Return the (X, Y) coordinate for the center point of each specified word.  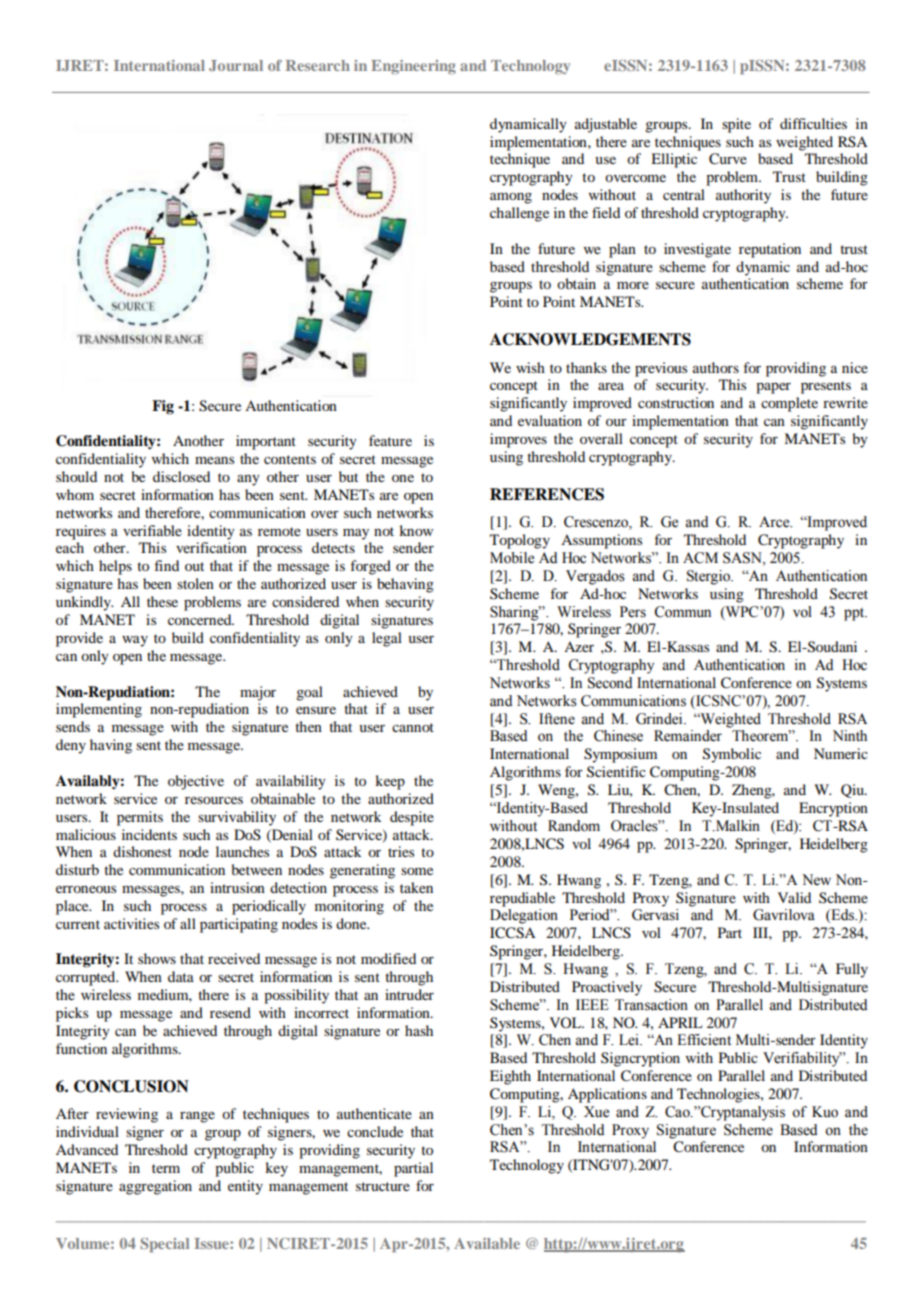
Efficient (704, 1040)
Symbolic (732, 755)
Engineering (413, 67)
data (181, 976)
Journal (236, 65)
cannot (413, 727)
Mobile (512, 558)
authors (716, 367)
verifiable (152, 530)
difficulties (813, 123)
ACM (700, 558)
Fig (163, 407)
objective (196, 782)
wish (530, 367)
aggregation (155, 1187)
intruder (409, 994)
